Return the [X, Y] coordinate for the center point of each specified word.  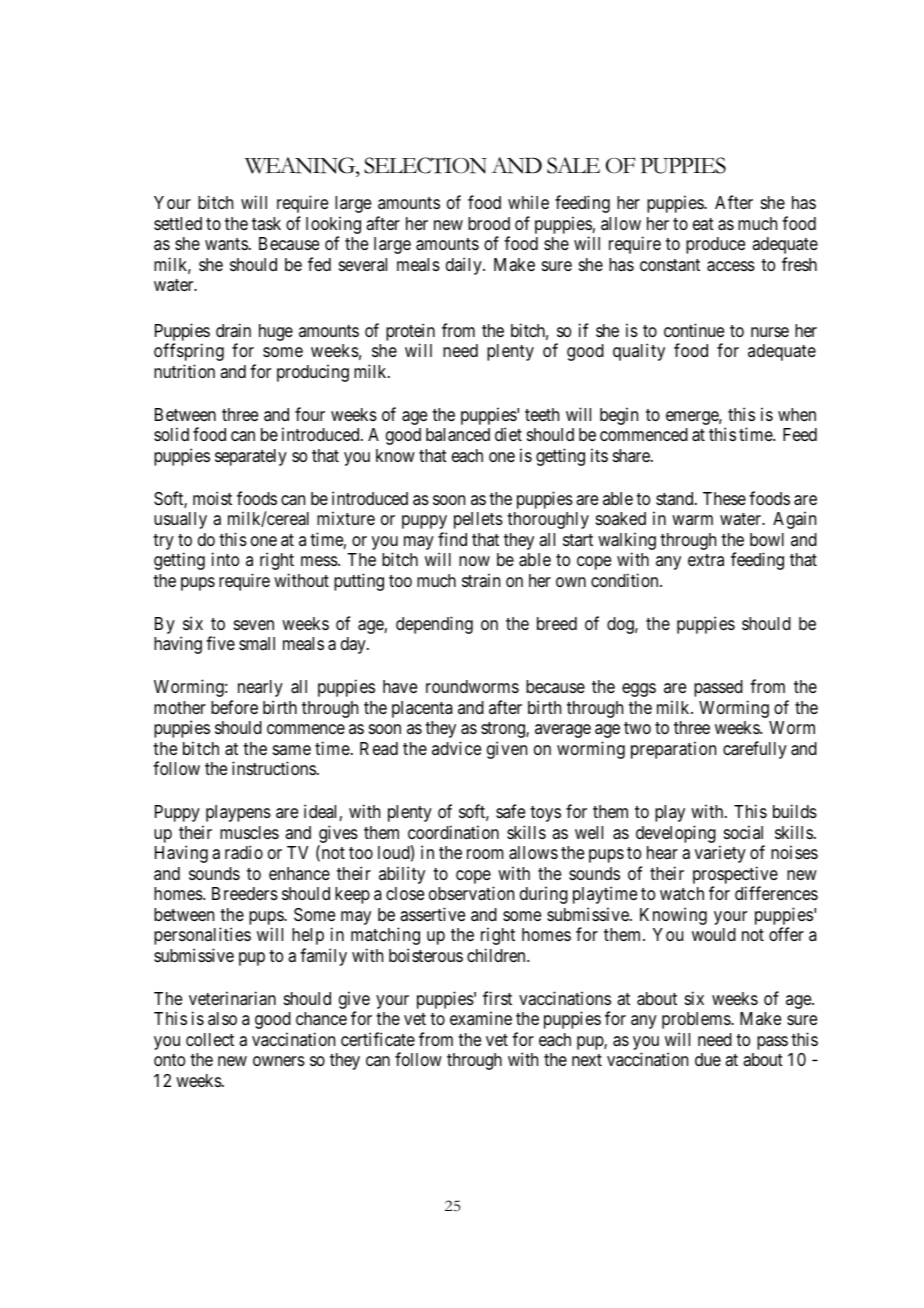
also [222, 1018]
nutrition [184, 371]
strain [481, 580]
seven [254, 625]
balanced [458, 435]
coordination [453, 832]
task [266, 223]
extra [706, 560]
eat [703, 224]
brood [489, 223]
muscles [249, 832]
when [797, 414]
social [743, 832]
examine [481, 1018]
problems [697, 1020]
